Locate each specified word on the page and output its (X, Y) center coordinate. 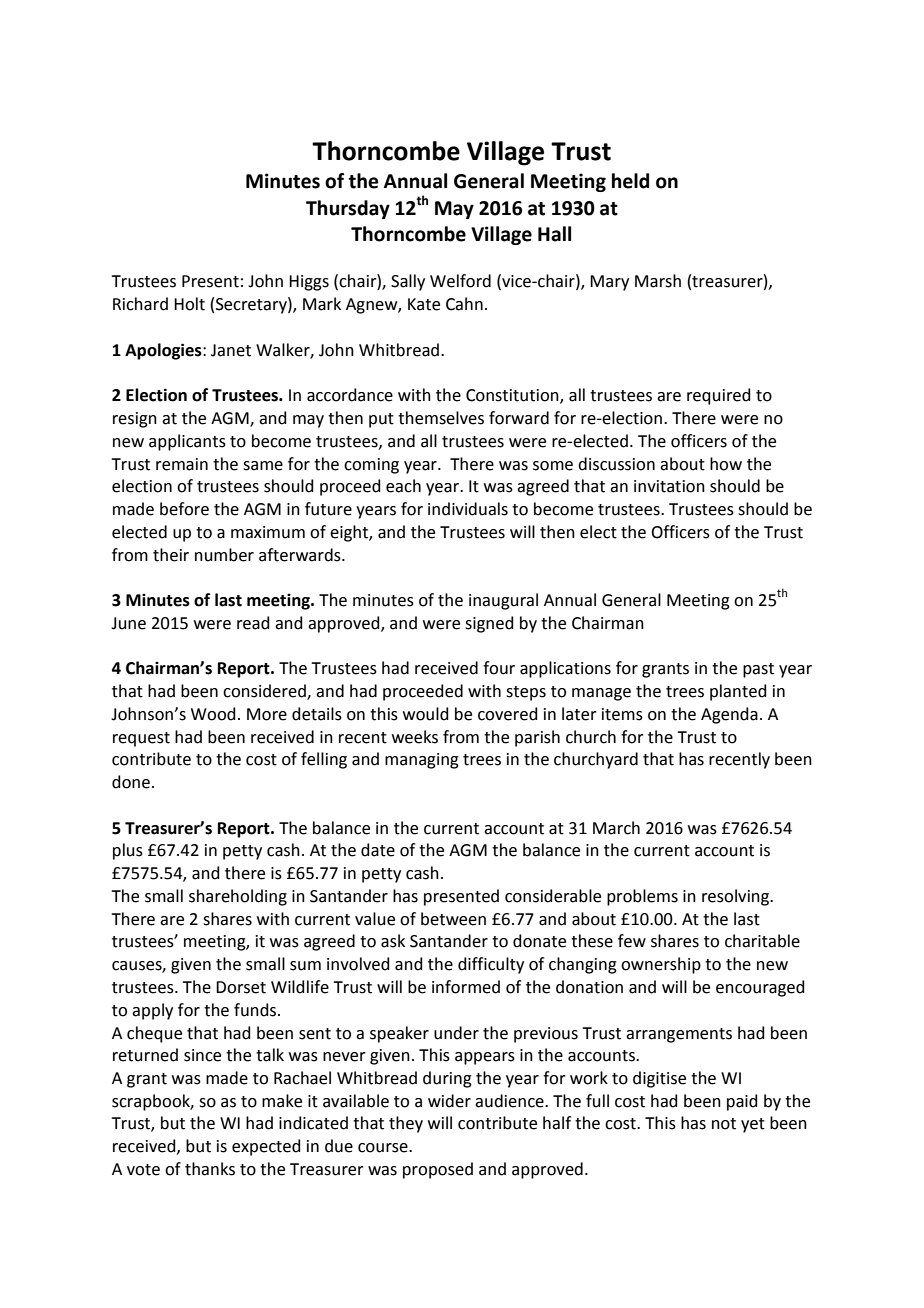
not (724, 1124)
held (630, 181)
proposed (438, 1170)
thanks (210, 1169)
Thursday (348, 209)
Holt (189, 304)
